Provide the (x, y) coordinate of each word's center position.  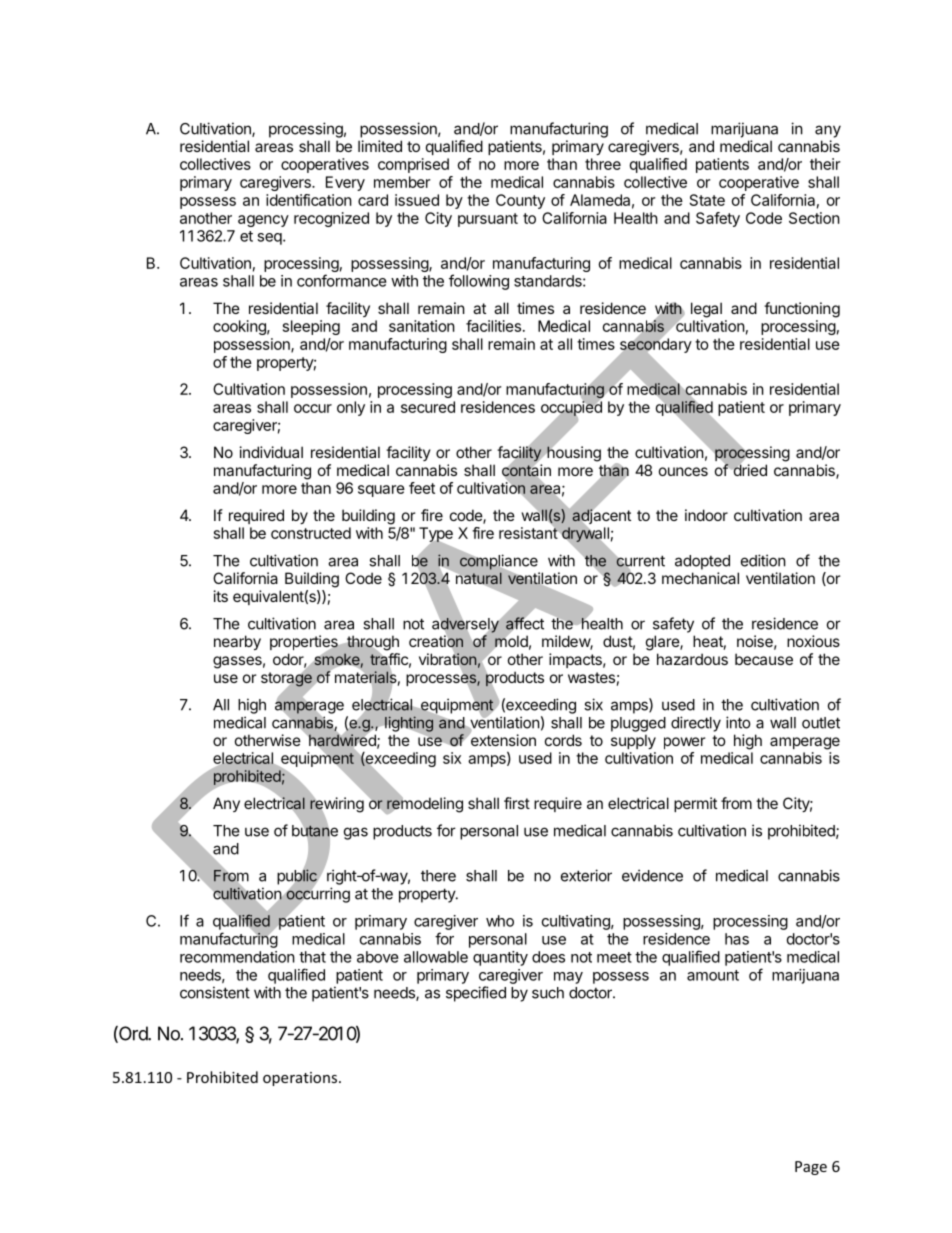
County (520, 201)
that (312, 957)
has (737, 939)
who (500, 921)
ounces (683, 471)
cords (563, 740)
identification (309, 200)
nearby (237, 642)
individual (271, 452)
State (707, 200)
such (548, 993)
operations (300, 1079)
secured (428, 407)
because (764, 659)
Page (811, 1168)
